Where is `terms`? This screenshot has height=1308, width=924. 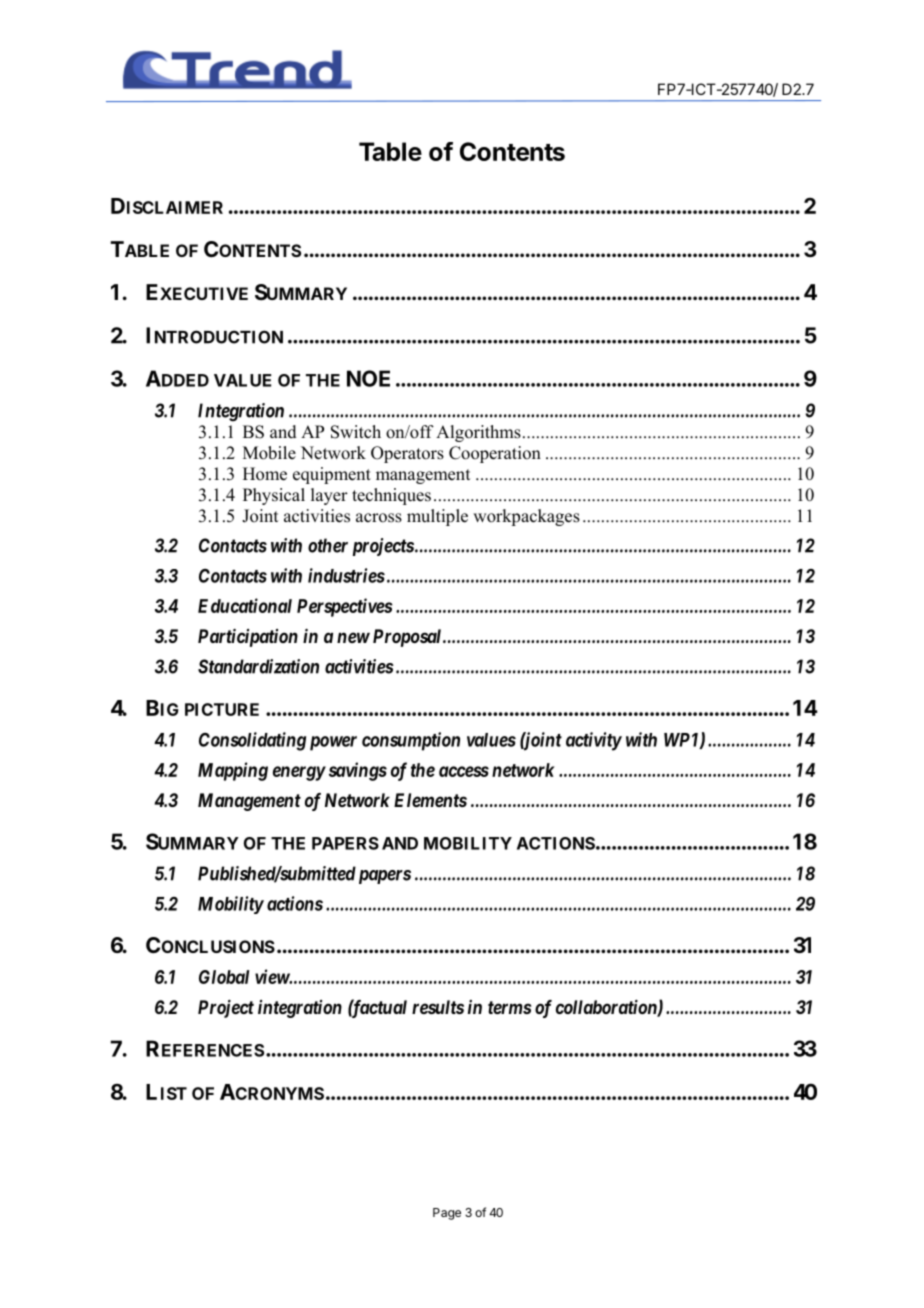
terms is located at coordinates (509, 1007).
